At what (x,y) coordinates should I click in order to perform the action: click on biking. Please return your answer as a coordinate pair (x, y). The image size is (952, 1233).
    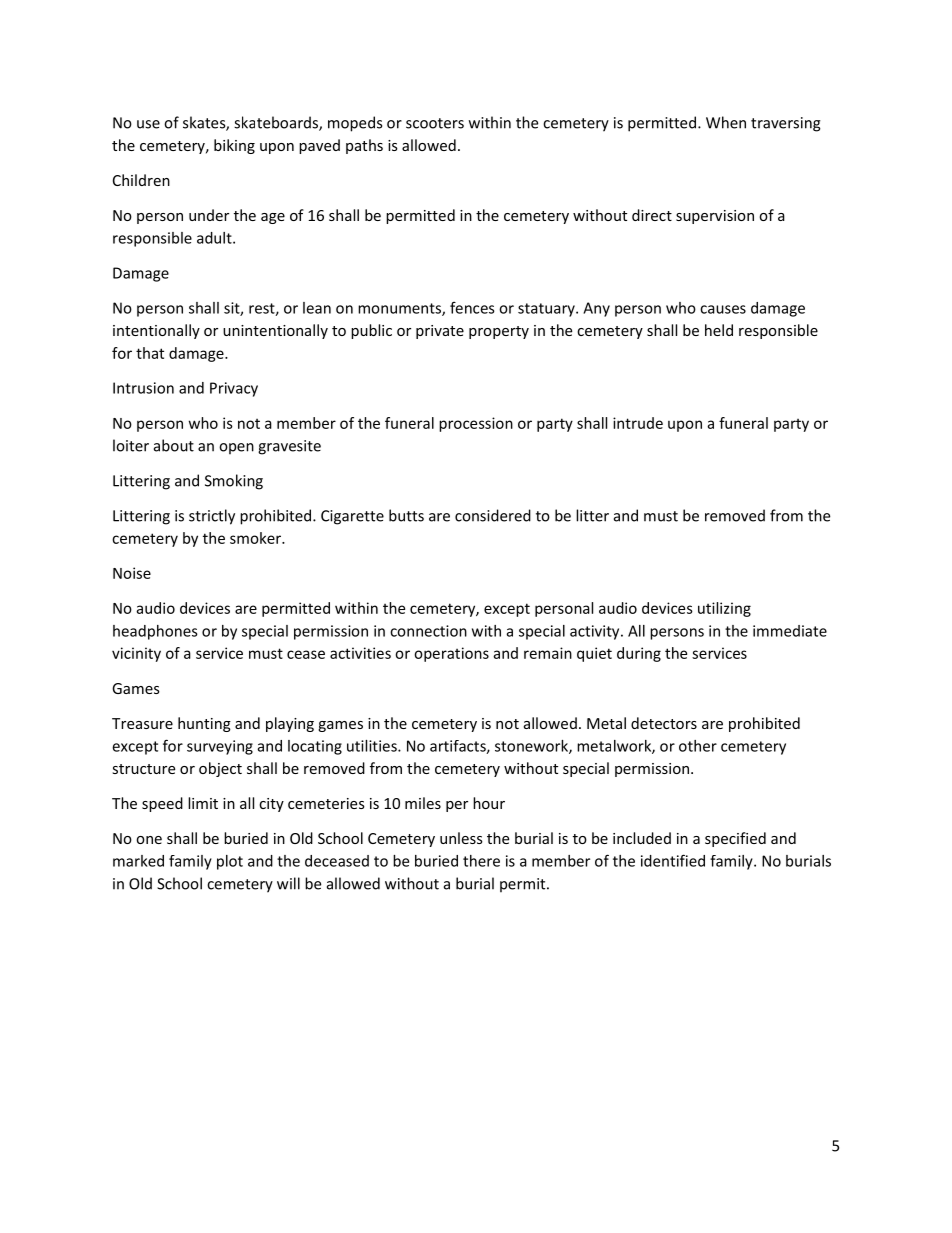
    Looking at the image, I should click on (234, 146).
